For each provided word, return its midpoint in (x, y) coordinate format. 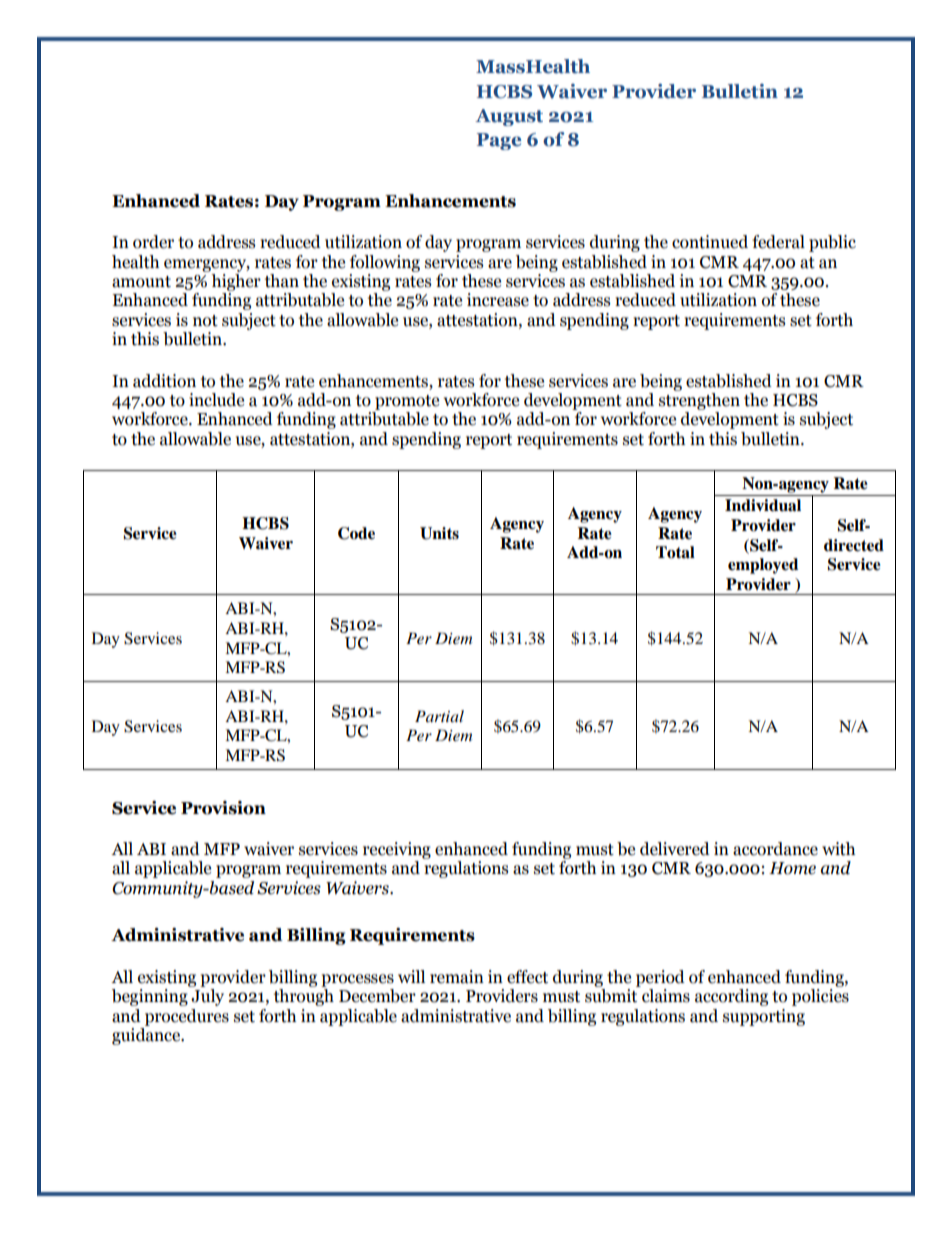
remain (457, 977)
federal (778, 242)
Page (499, 141)
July (207, 997)
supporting (764, 1017)
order (153, 242)
